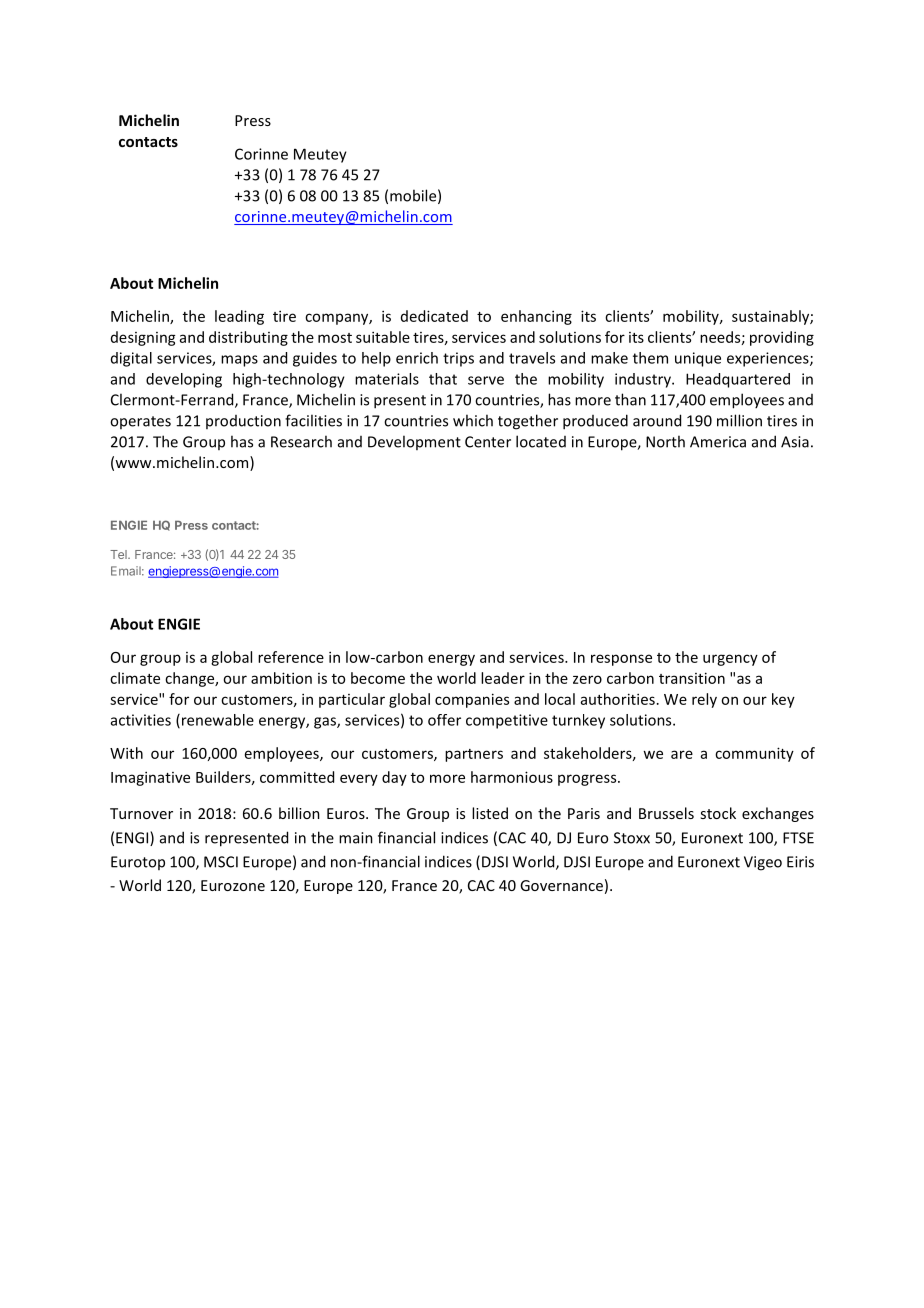 The height and width of the document is (1308, 924). What do you see at coordinates (704, 700) in the document?
I see `rely` at bounding box center [704, 700].
